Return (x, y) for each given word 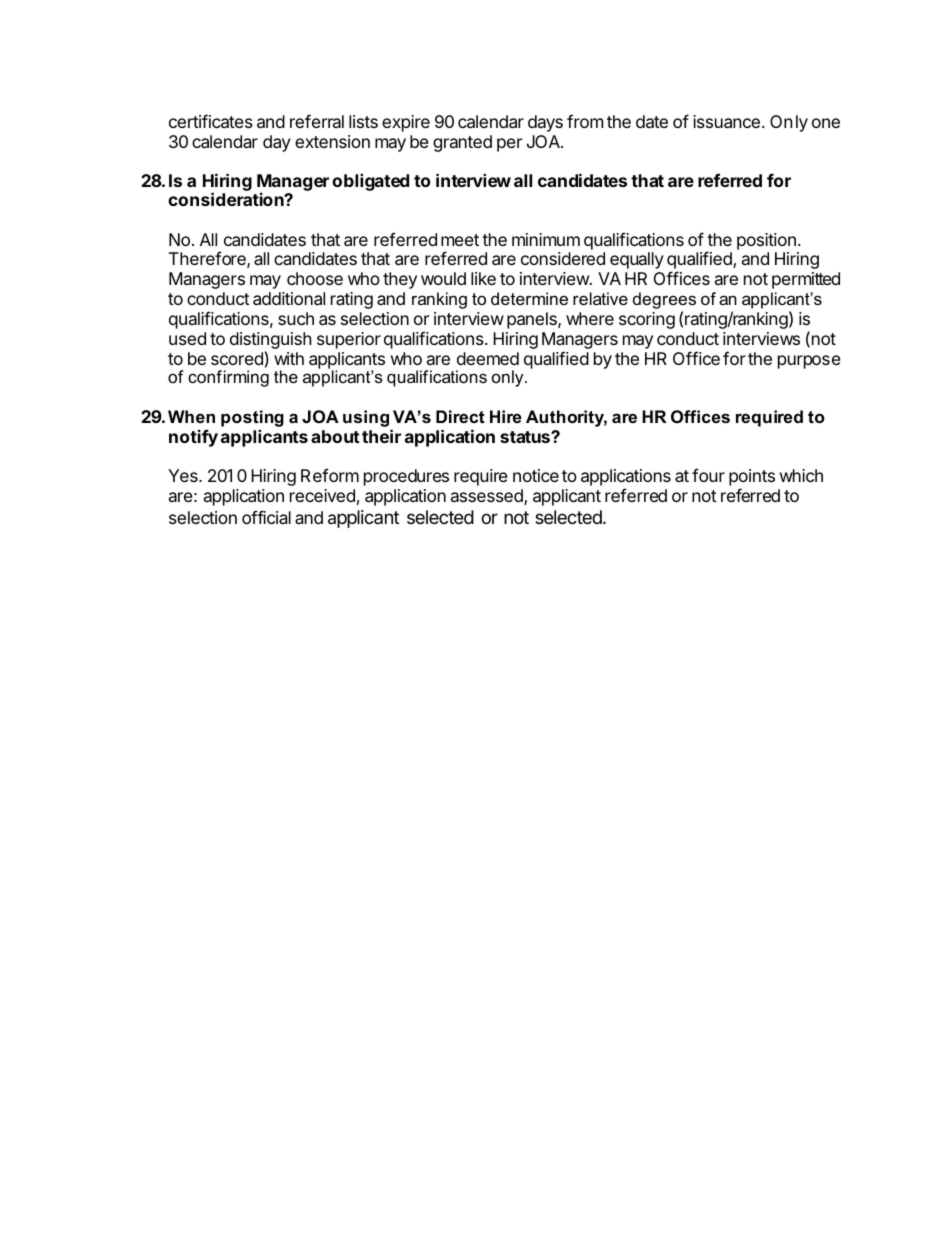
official (266, 517)
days (545, 123)
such (296, 318)
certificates (211, 121)
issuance (726, 121)
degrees (664, 302)
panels (533, 320)
